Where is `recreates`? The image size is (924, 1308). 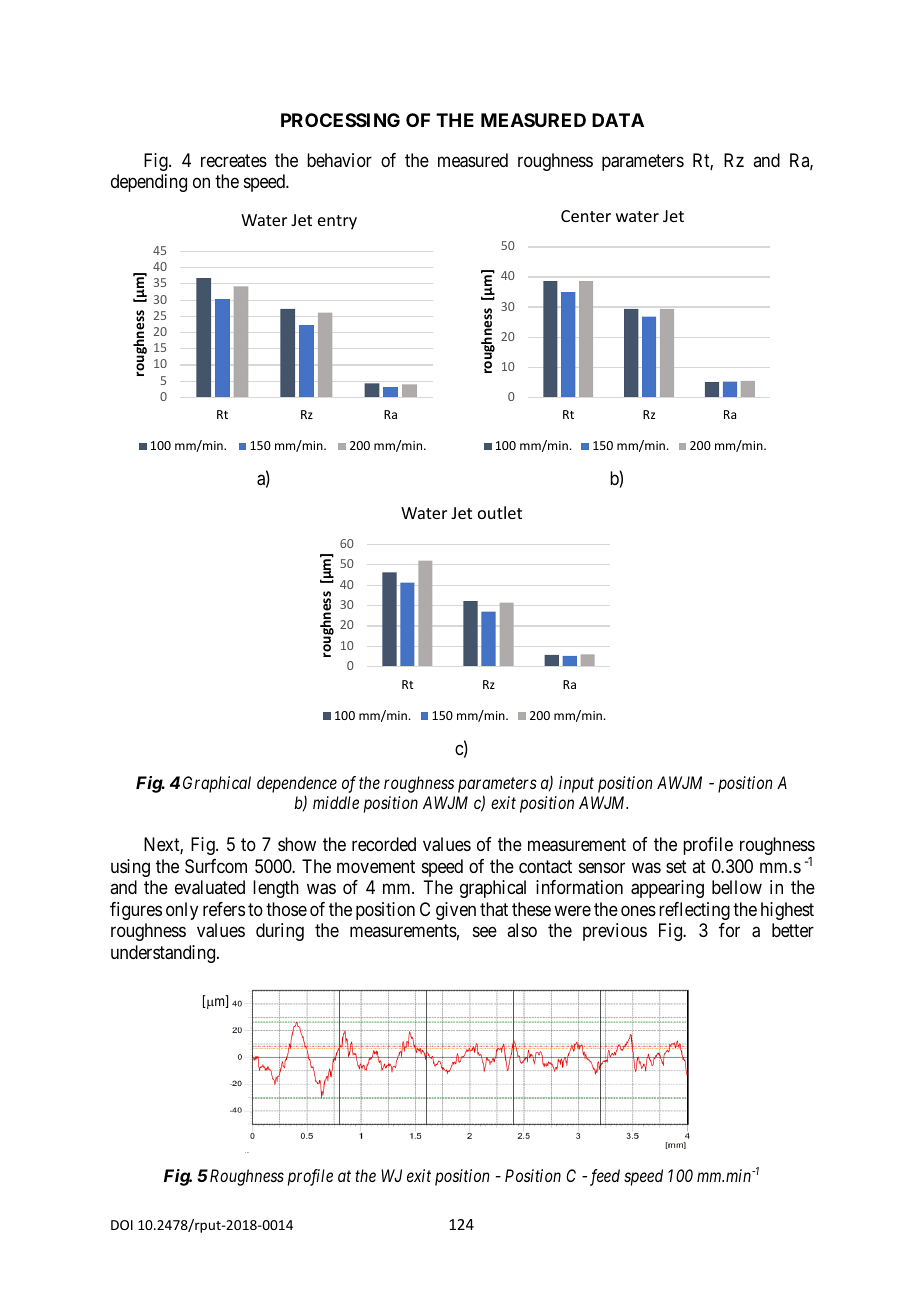 recreates is located at coordinates (234, 161).
